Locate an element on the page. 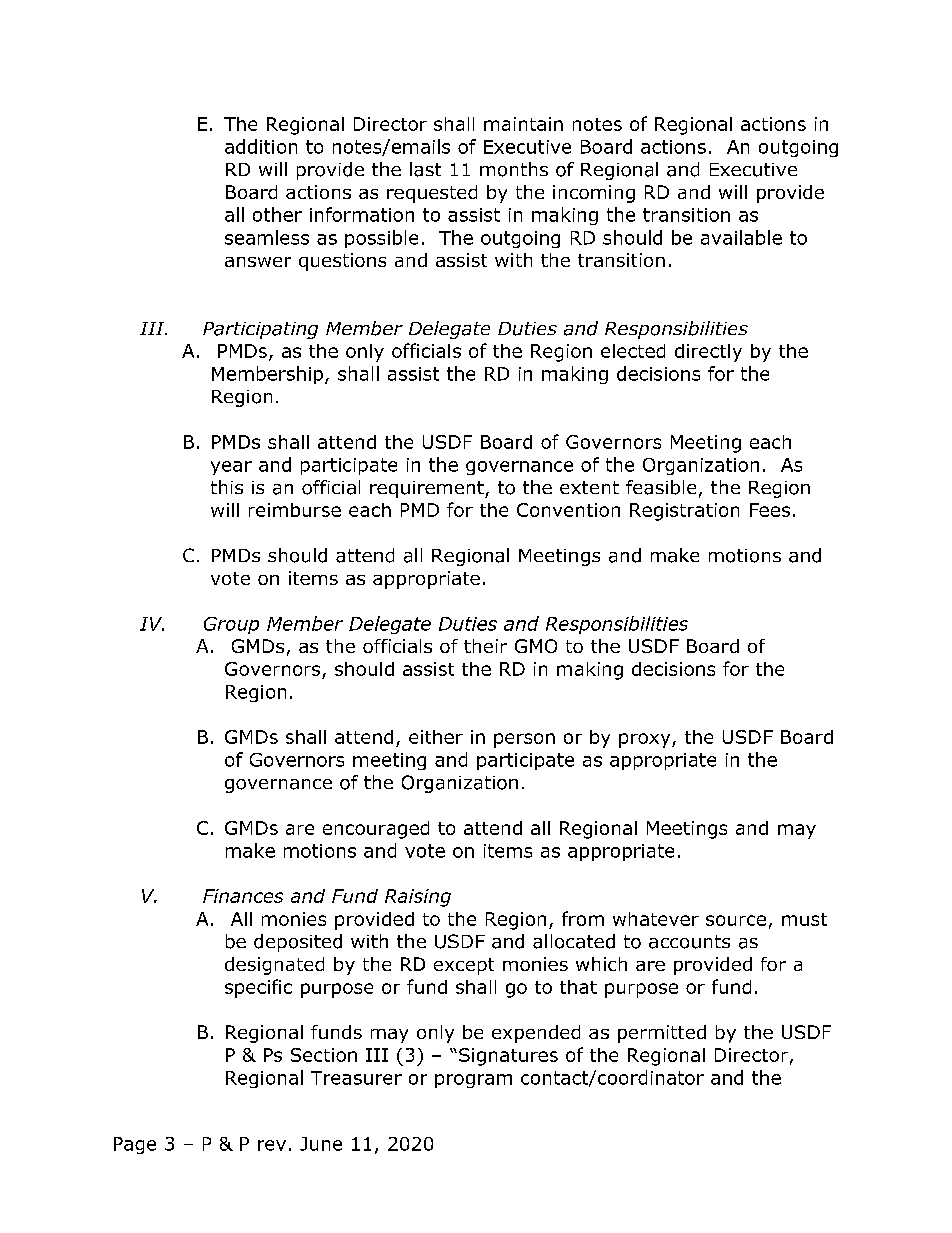  rev is located at coordinates (272, 1145).
